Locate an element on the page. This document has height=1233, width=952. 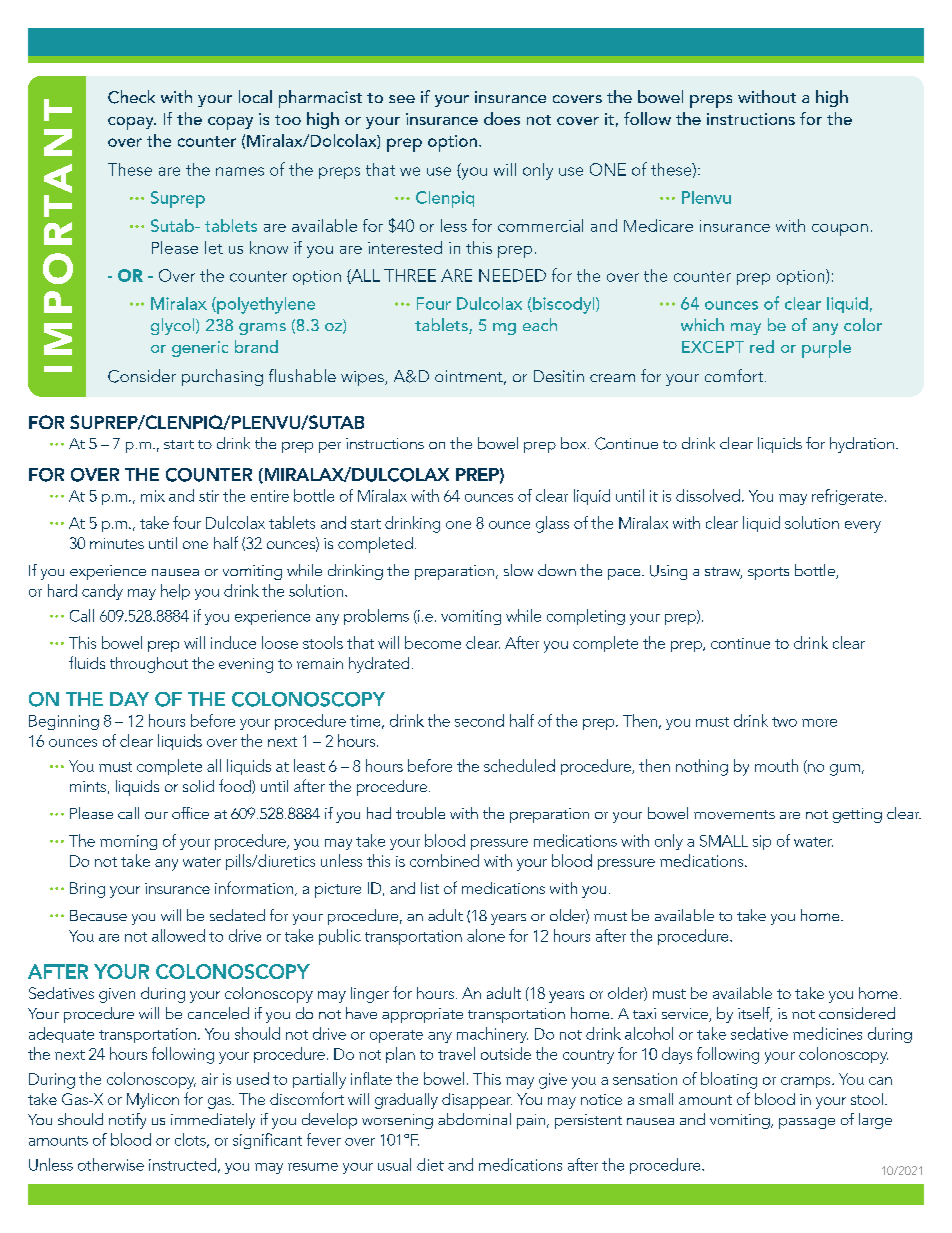
sip is located at coordinates (762, 842).
